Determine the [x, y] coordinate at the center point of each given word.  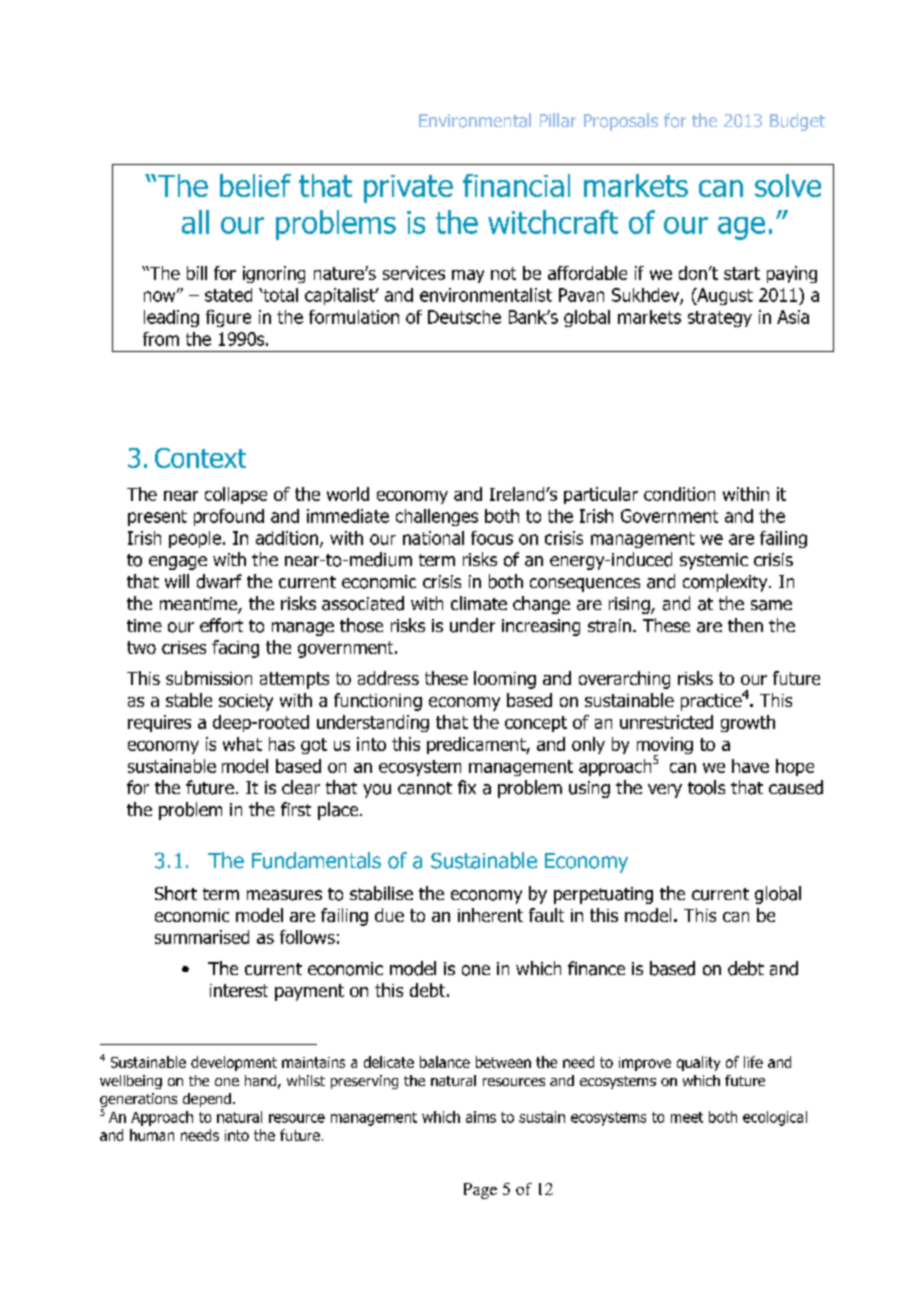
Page [480, 1191]
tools [706, 787]
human [152, 1135]
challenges [437, 517]
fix [467, 787]
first [296, 809]
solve [788, 185]
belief [255, 185]
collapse [236, 495]
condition [679, 494]
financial [516, 185]
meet [687, 1117]
